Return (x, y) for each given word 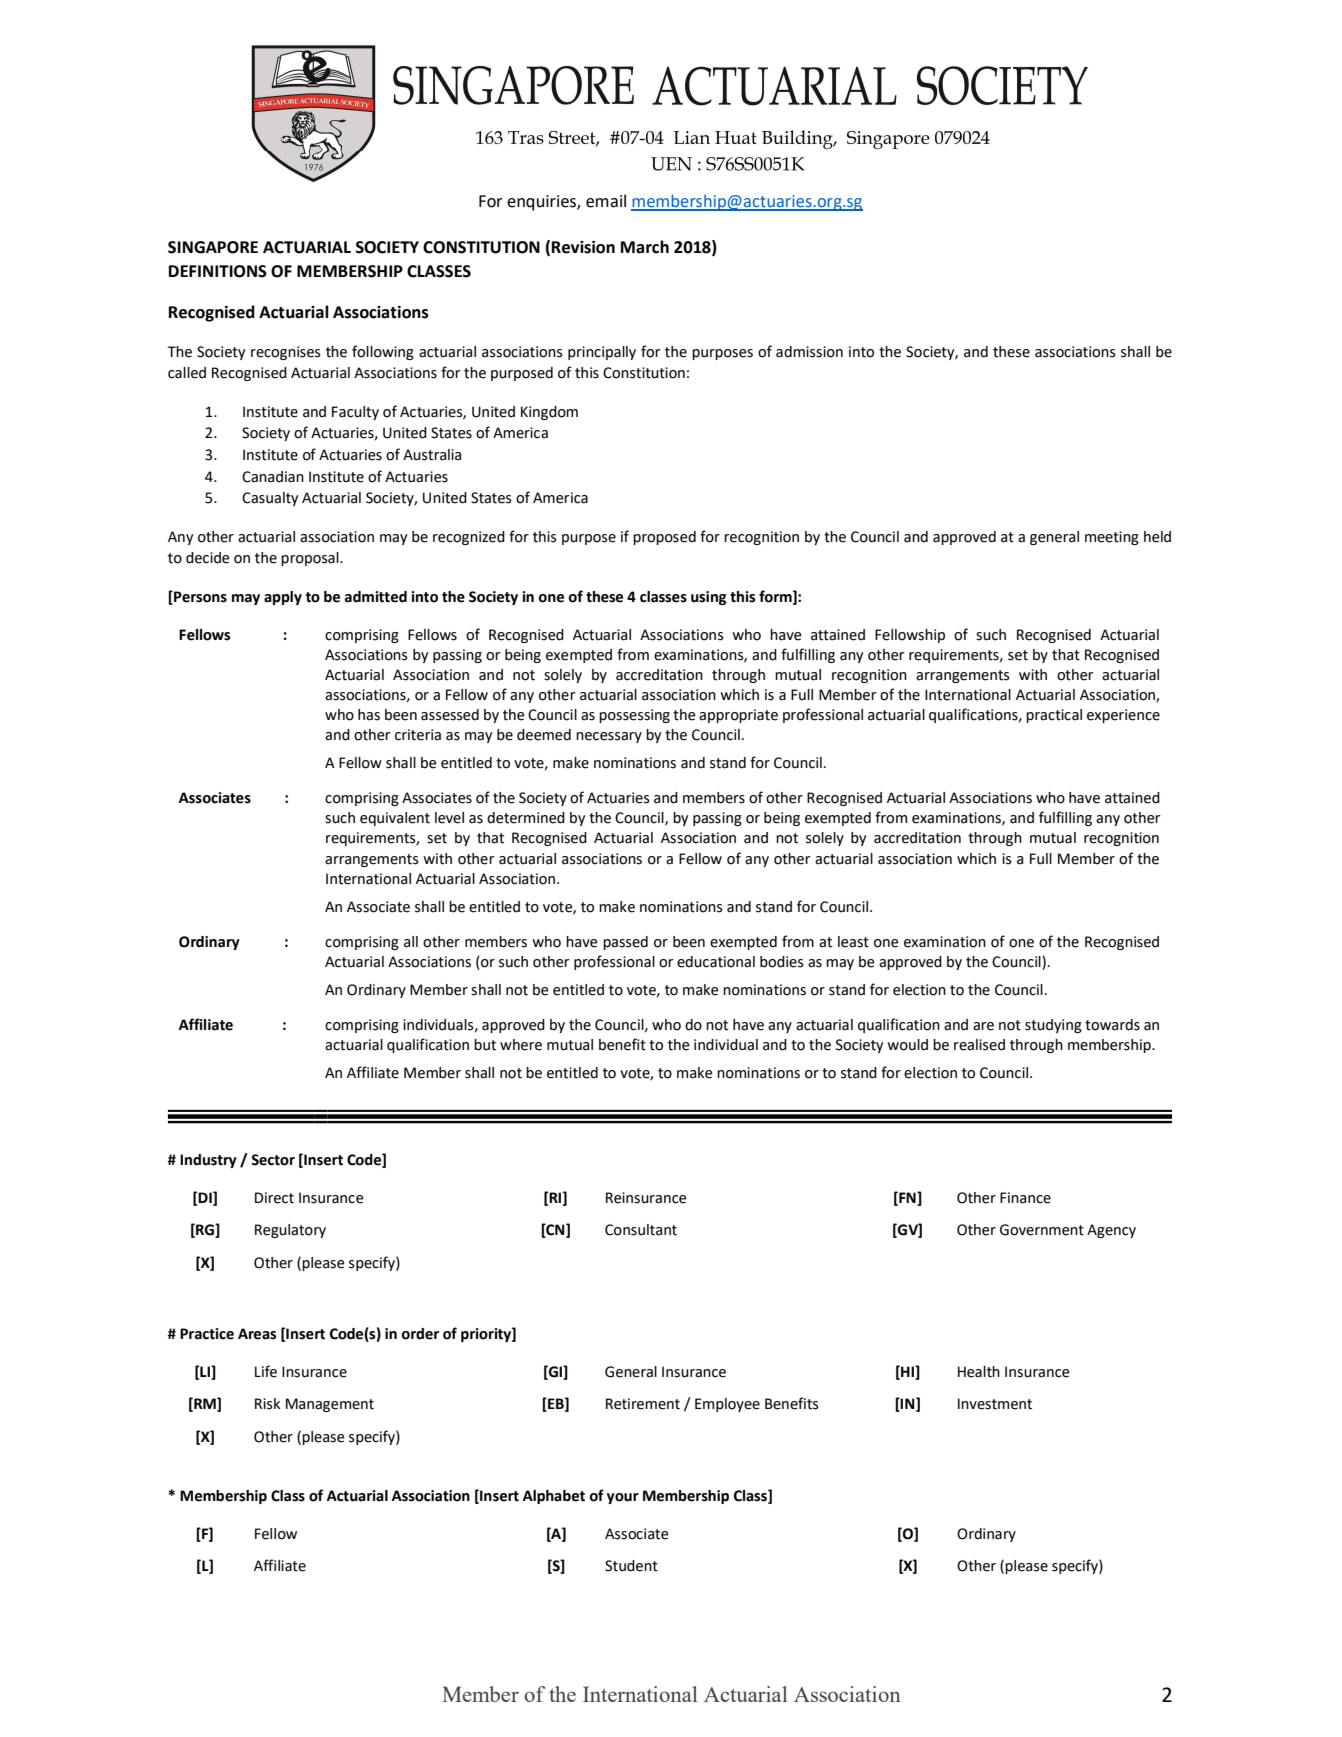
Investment (995, 1404)
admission (809, 352)
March (645, 247)
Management (330, 1405)
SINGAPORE (213, 247)
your (623, 1498)
